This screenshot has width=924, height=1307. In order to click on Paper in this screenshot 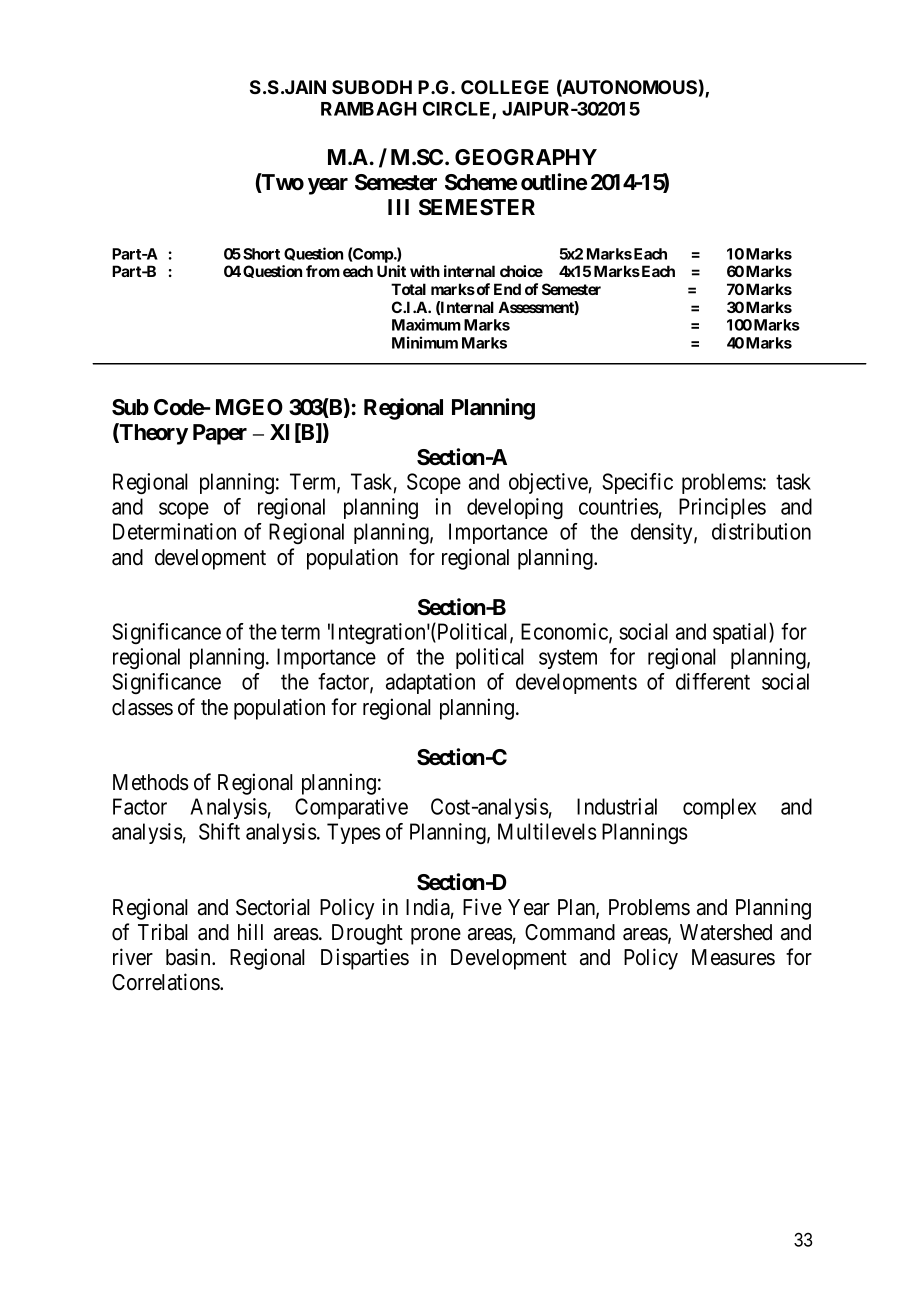, I will do `click(220, 434)`.
